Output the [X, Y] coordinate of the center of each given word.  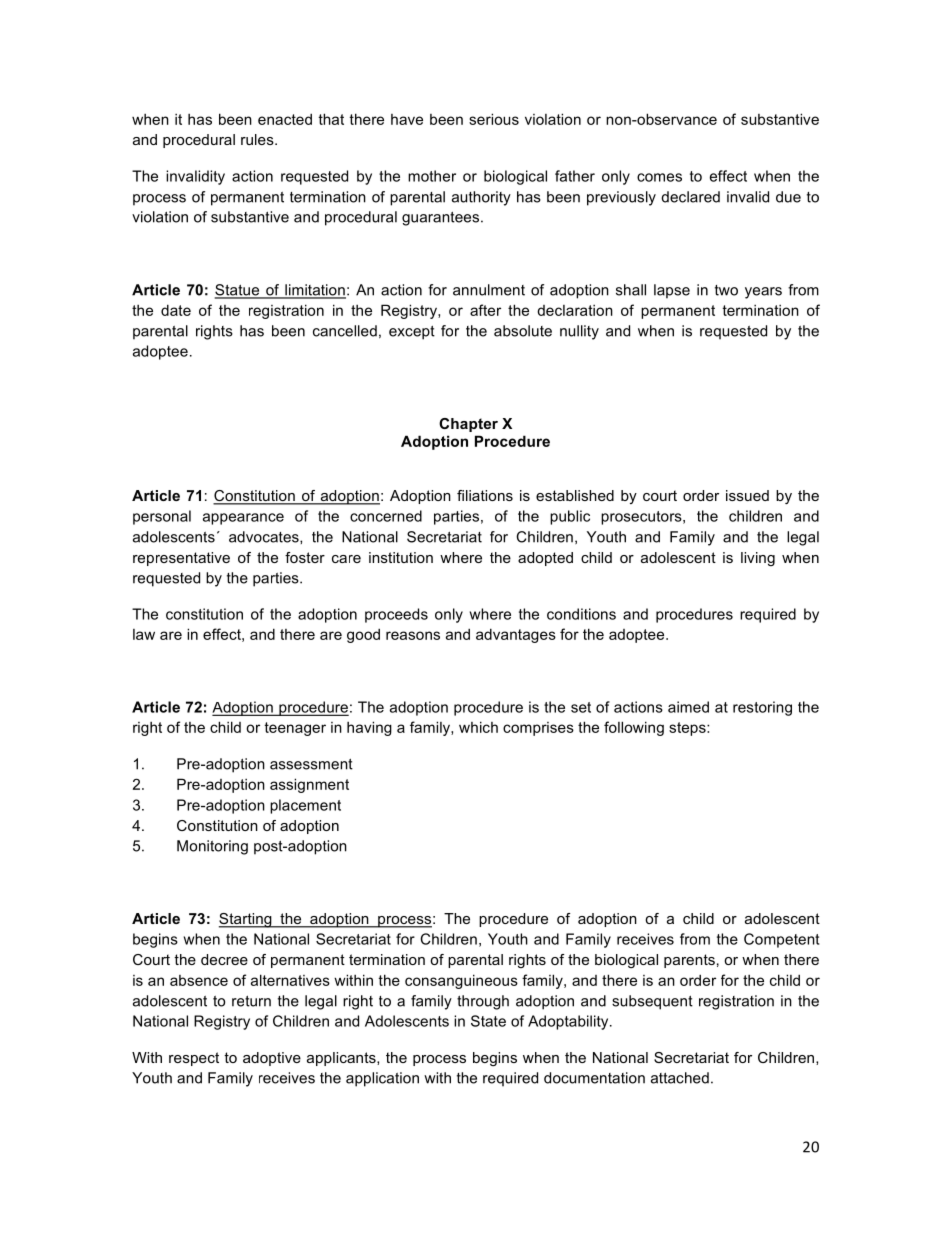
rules [258, 139]
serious [494, 119]
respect [194, 1059]
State [488, 1021]
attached [680, 1078]
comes [659, 177]
